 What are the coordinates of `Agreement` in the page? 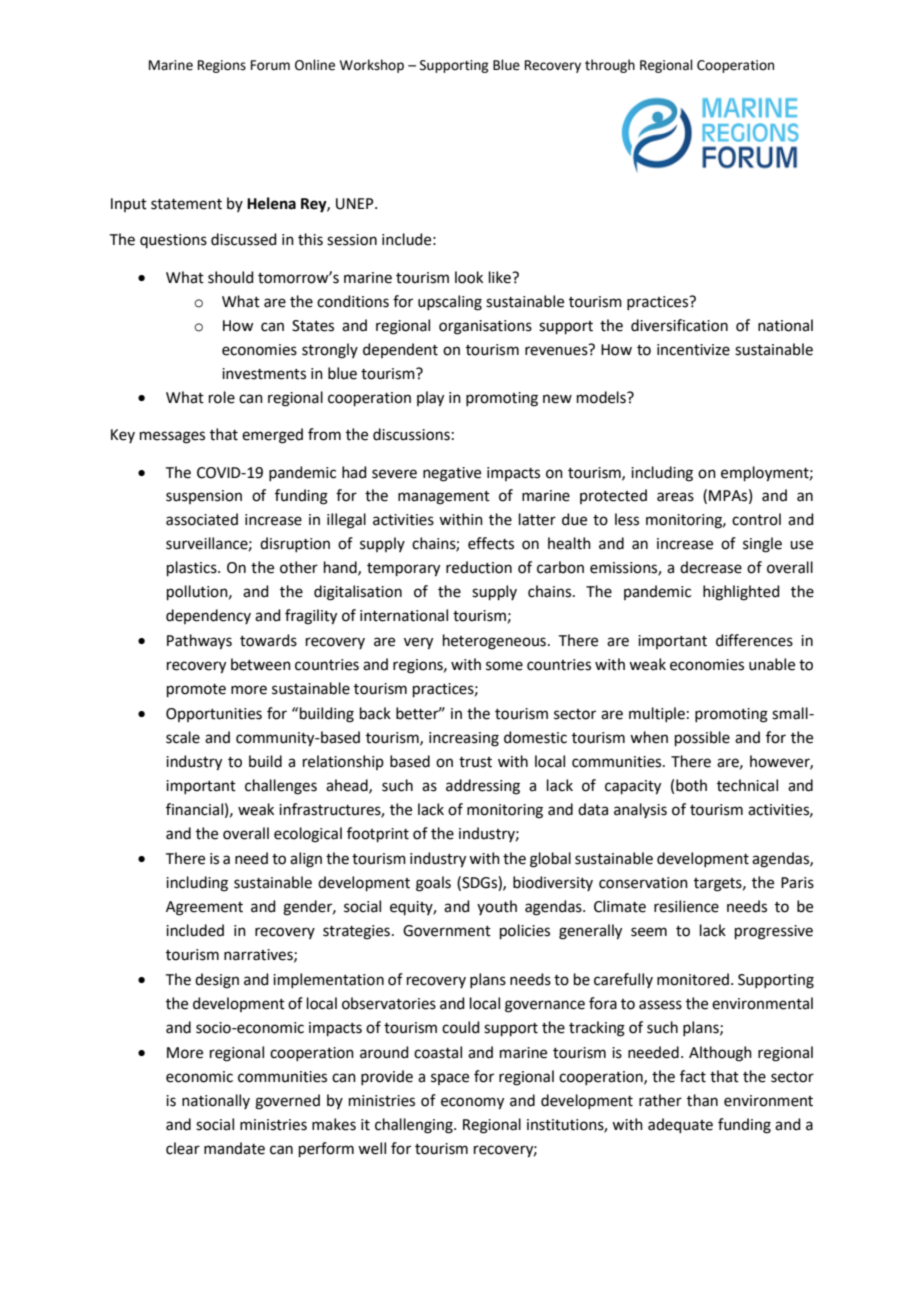 It's located at (204, 908).
